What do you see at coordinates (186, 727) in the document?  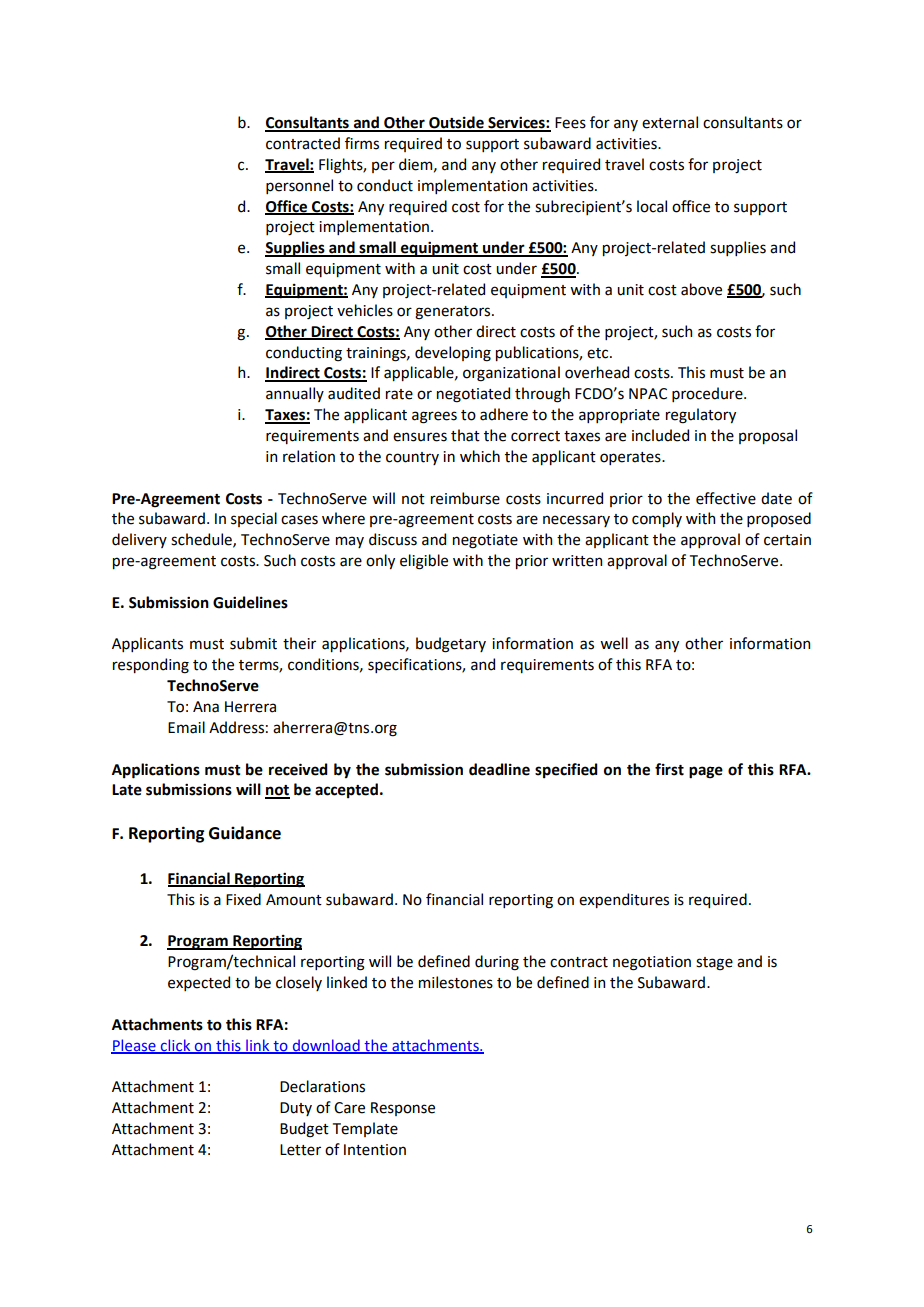 I see `Email` at bounding box center [186, 727].
